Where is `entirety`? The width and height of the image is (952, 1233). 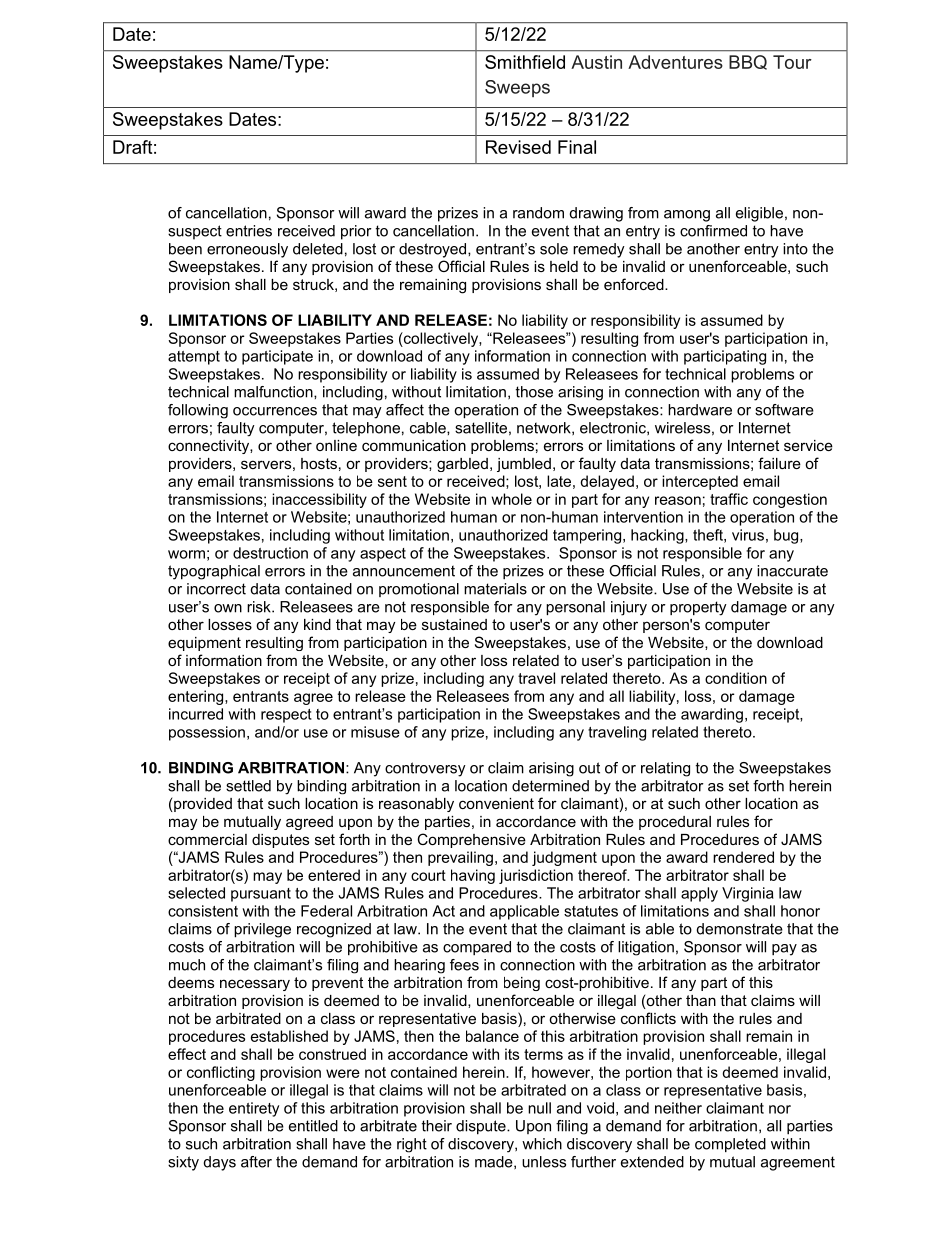 entirety is located at coordinates (254, 1109).
